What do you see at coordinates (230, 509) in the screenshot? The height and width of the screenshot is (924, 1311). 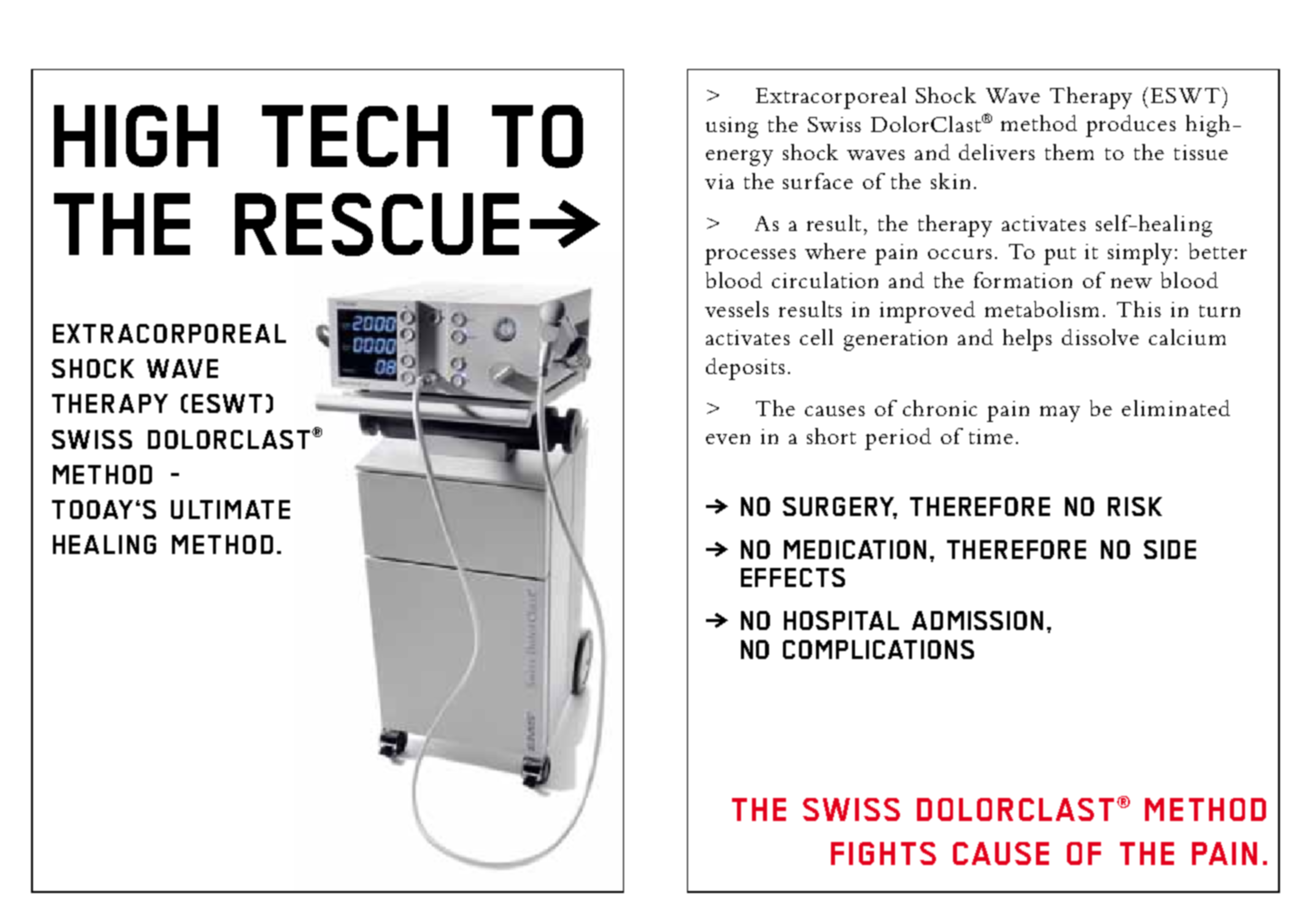 I see `ULTIMATE` at bounding box center [230, 509].
